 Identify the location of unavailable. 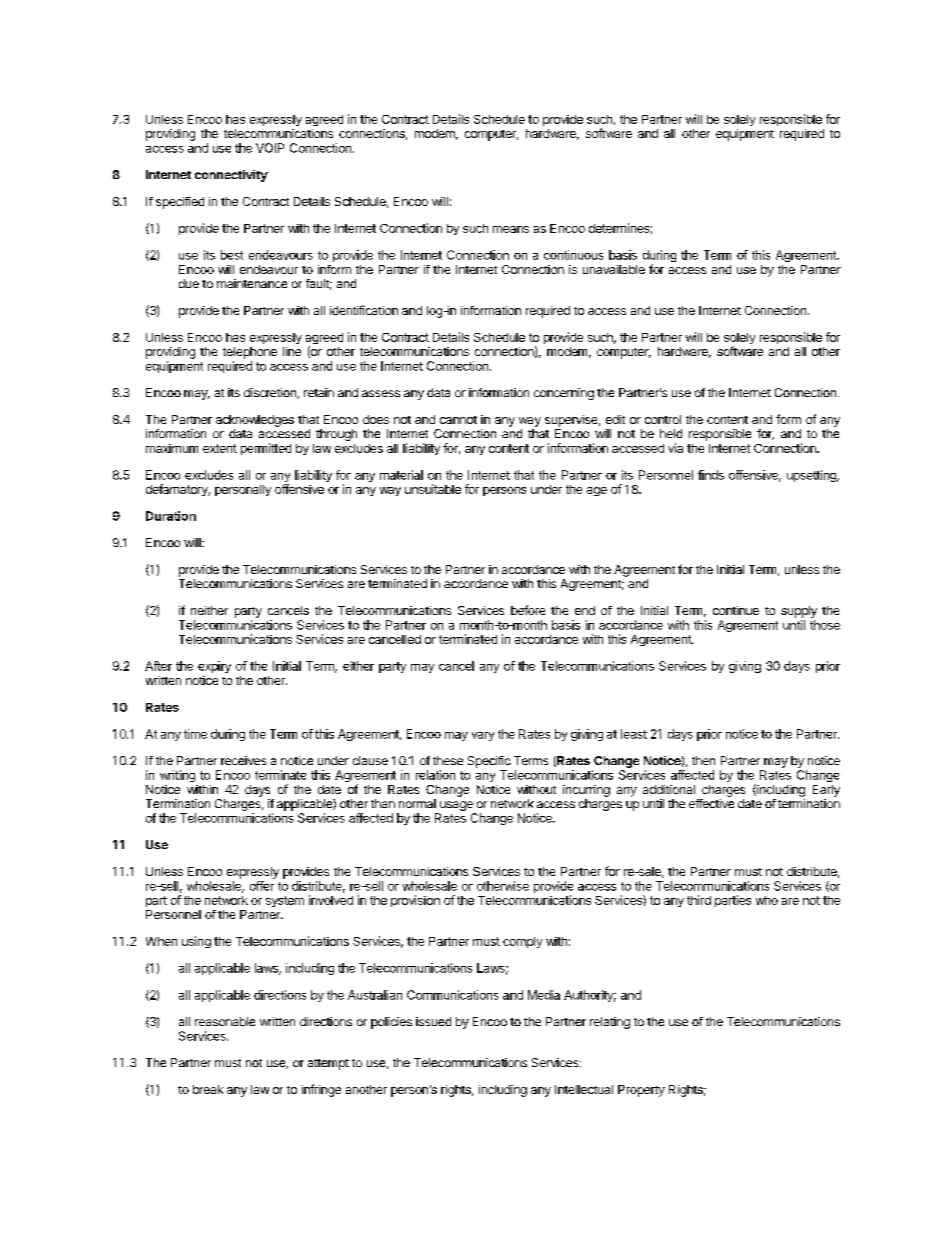
(614, 269).
